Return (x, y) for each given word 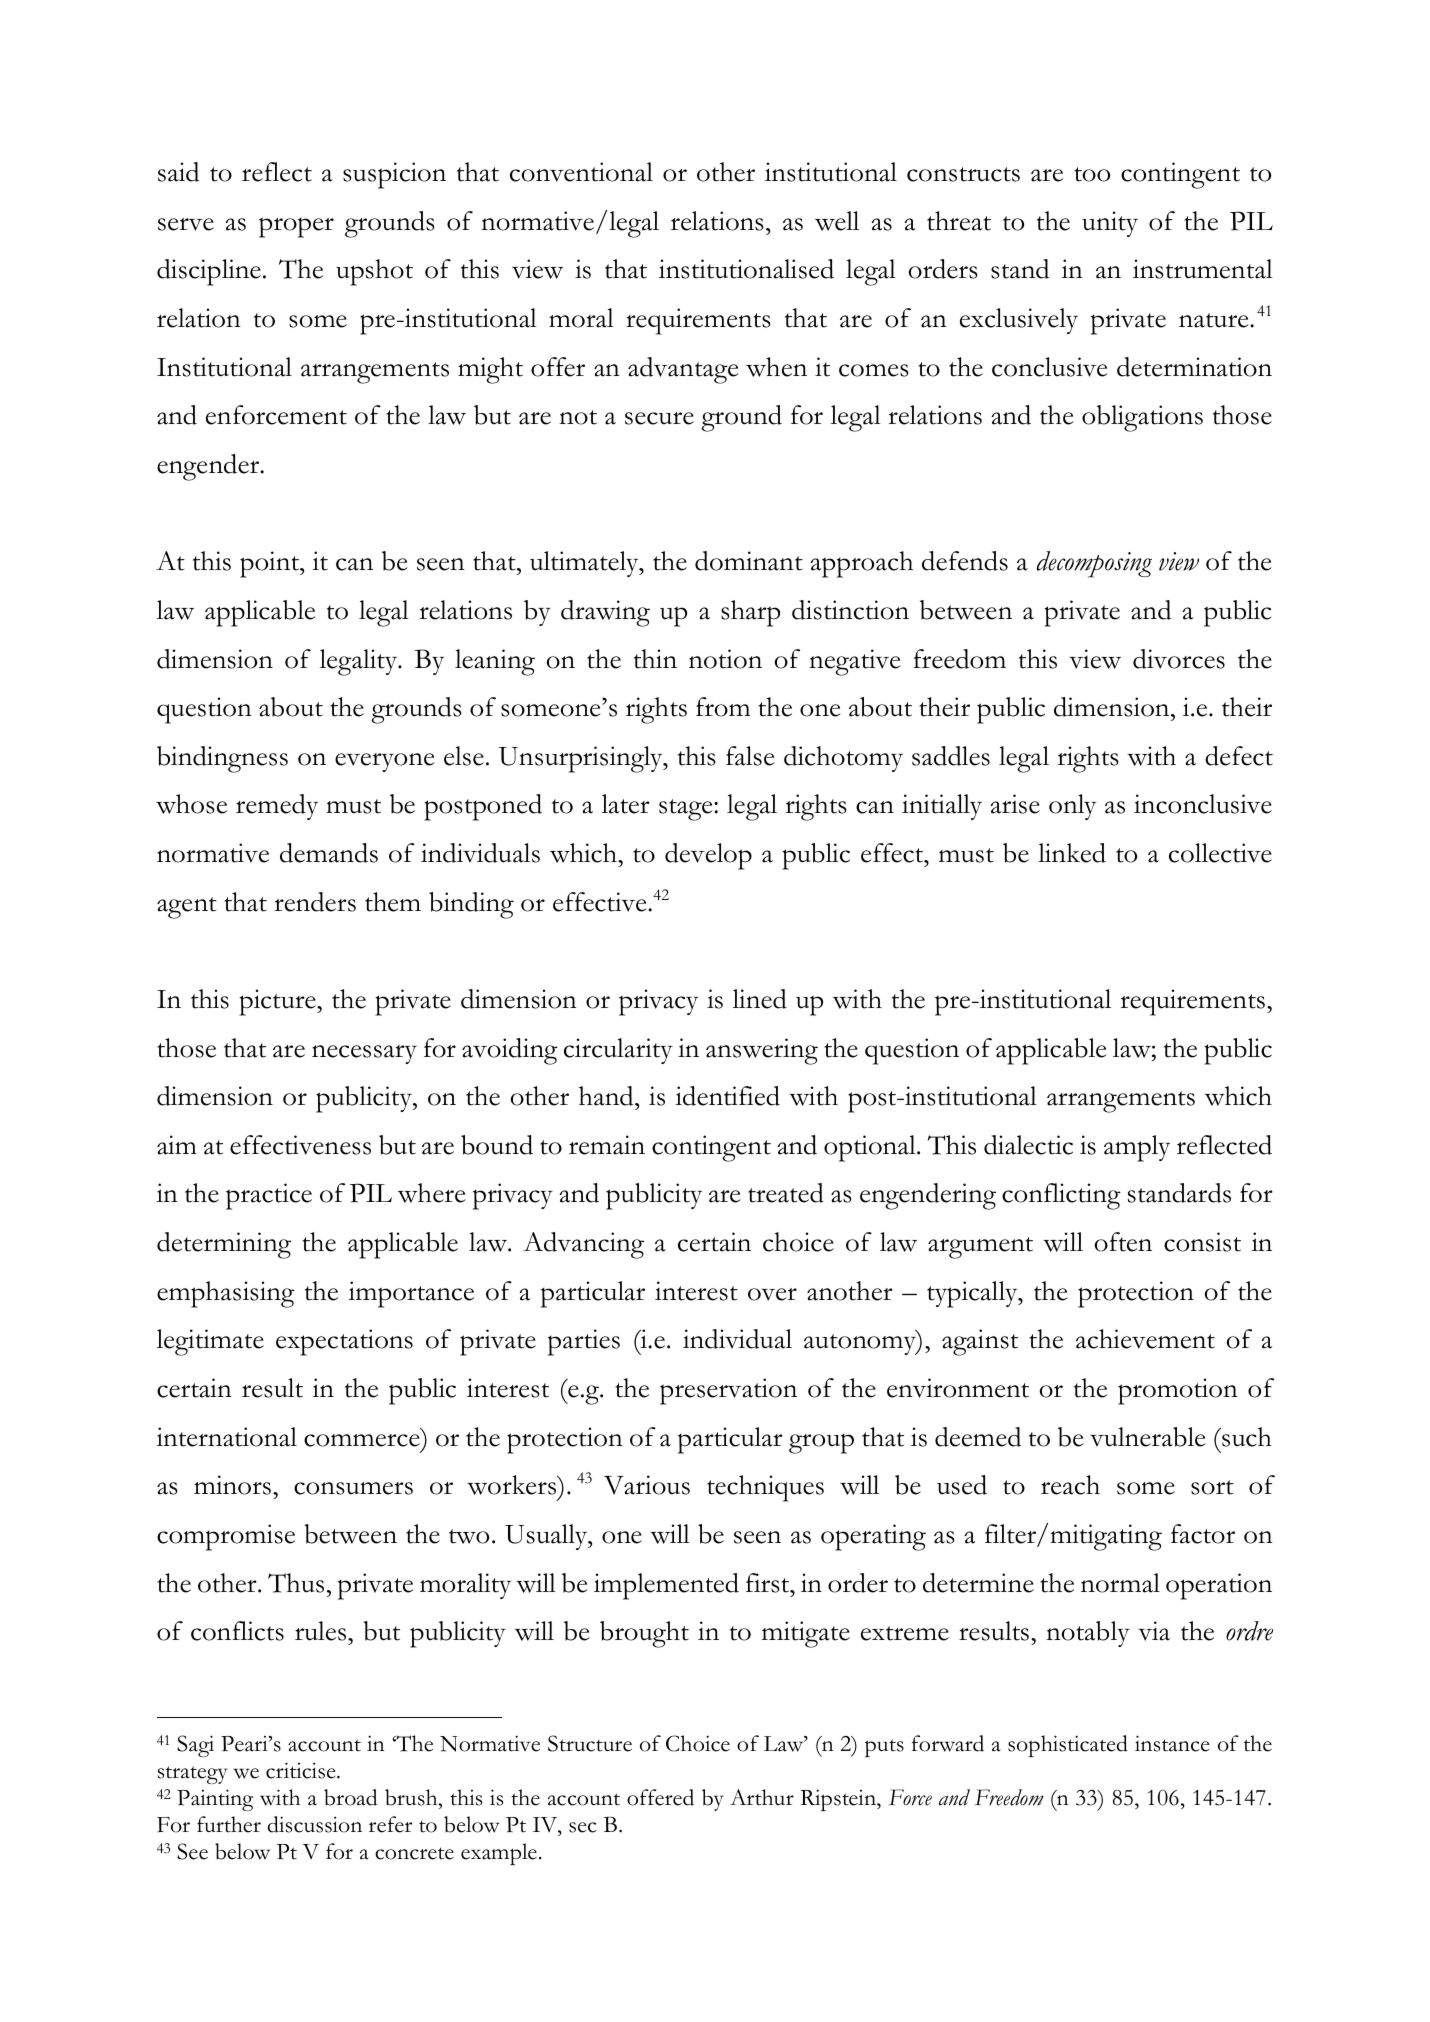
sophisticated (1068, 1746)
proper (296, 227)
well (837, 221)
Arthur (762, 1797)
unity (1110, 224)
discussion (315, 1824)
